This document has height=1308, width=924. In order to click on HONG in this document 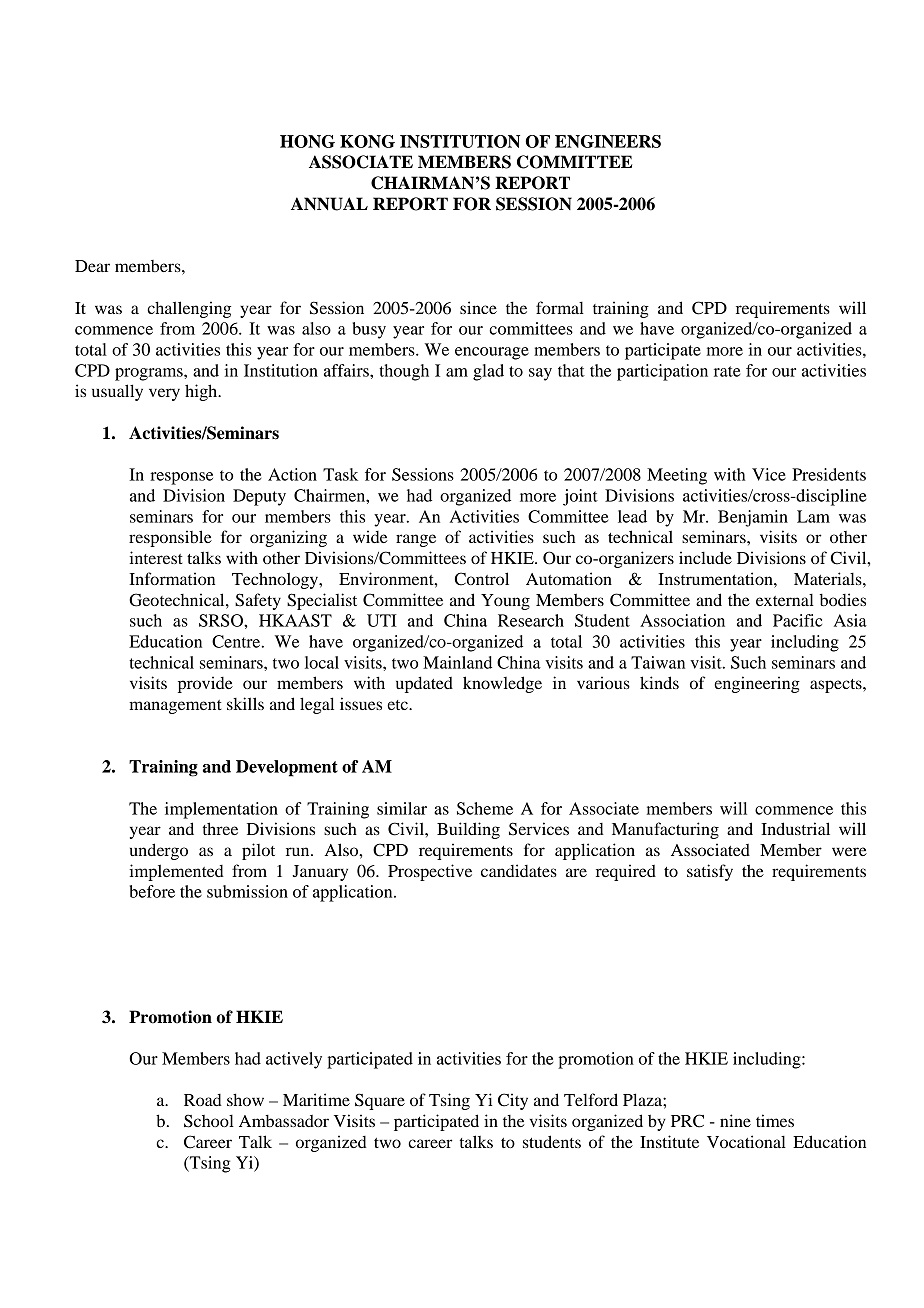, I will do `click(307, 141)`.
